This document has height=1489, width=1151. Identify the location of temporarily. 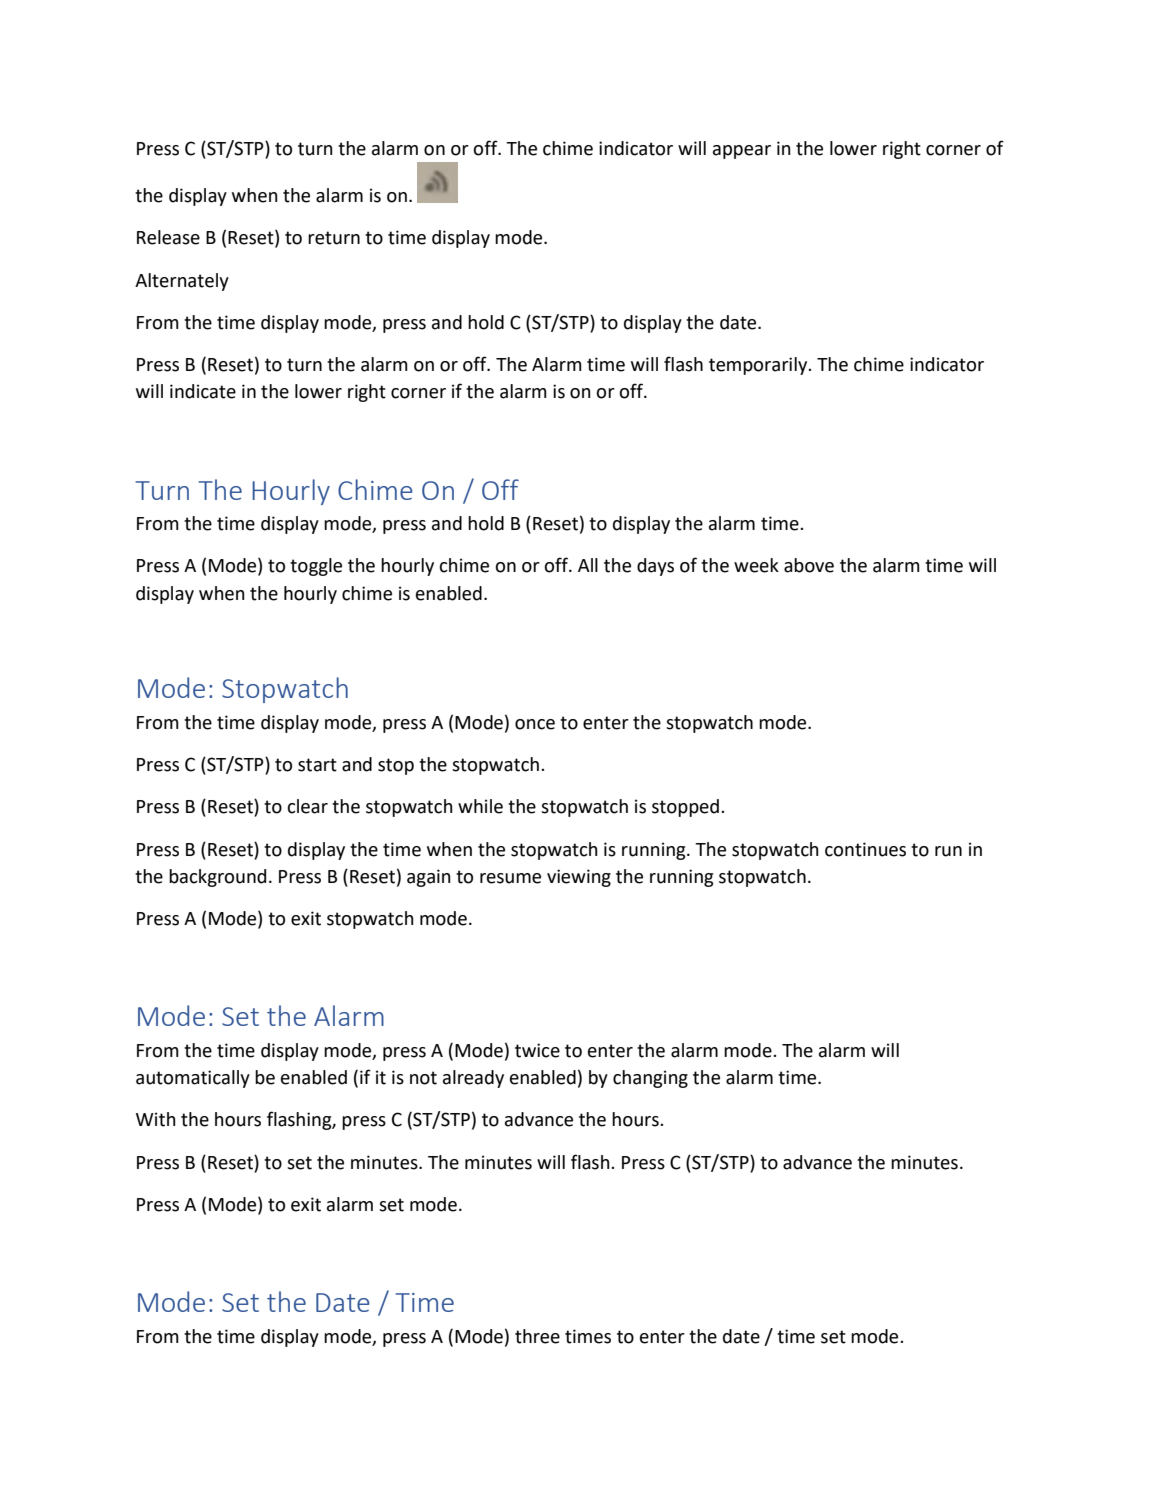
(759, 366).
